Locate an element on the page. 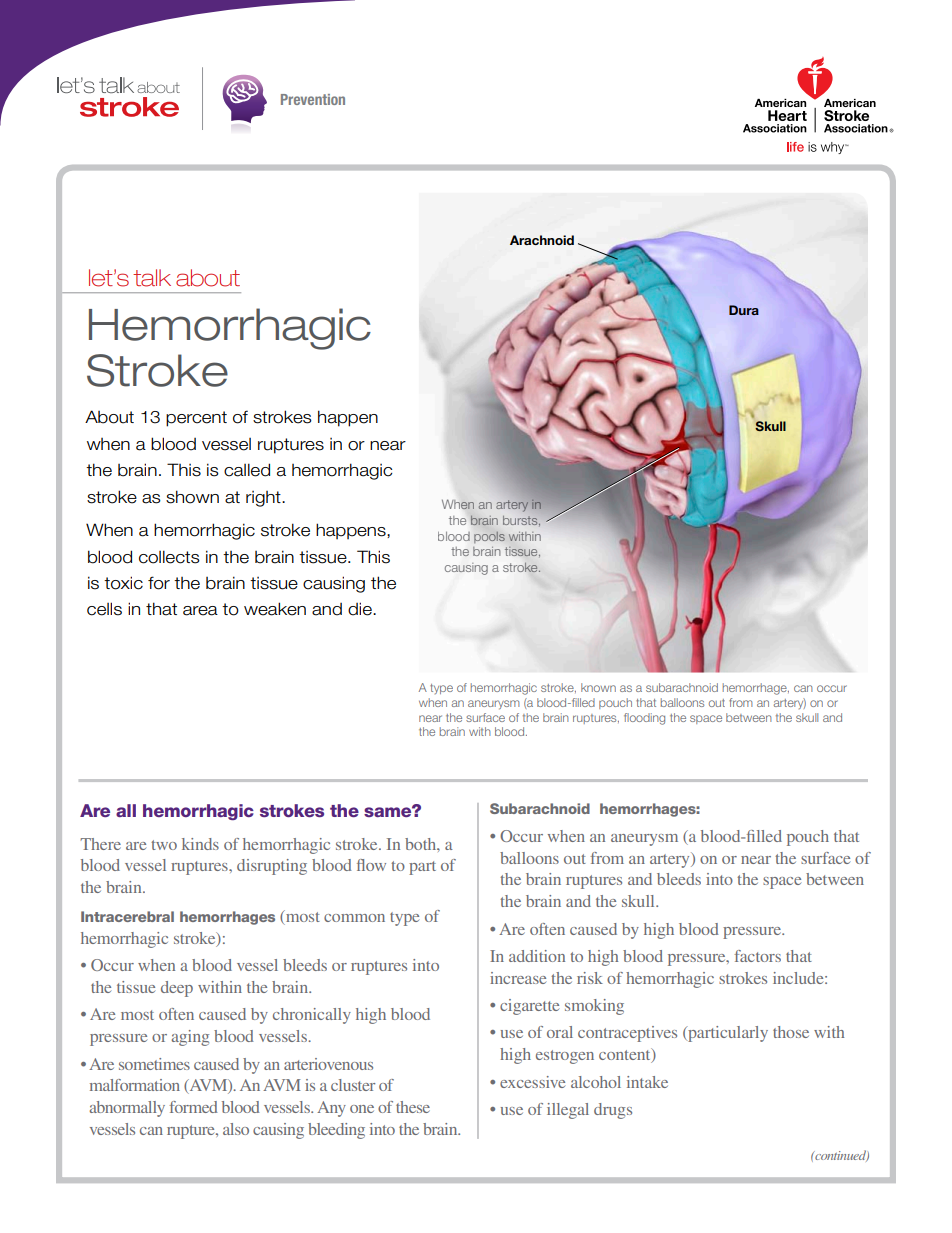 Image resolution: width=952 pixels, height=1233 pixels. known is located at coordinates (598, 687).
